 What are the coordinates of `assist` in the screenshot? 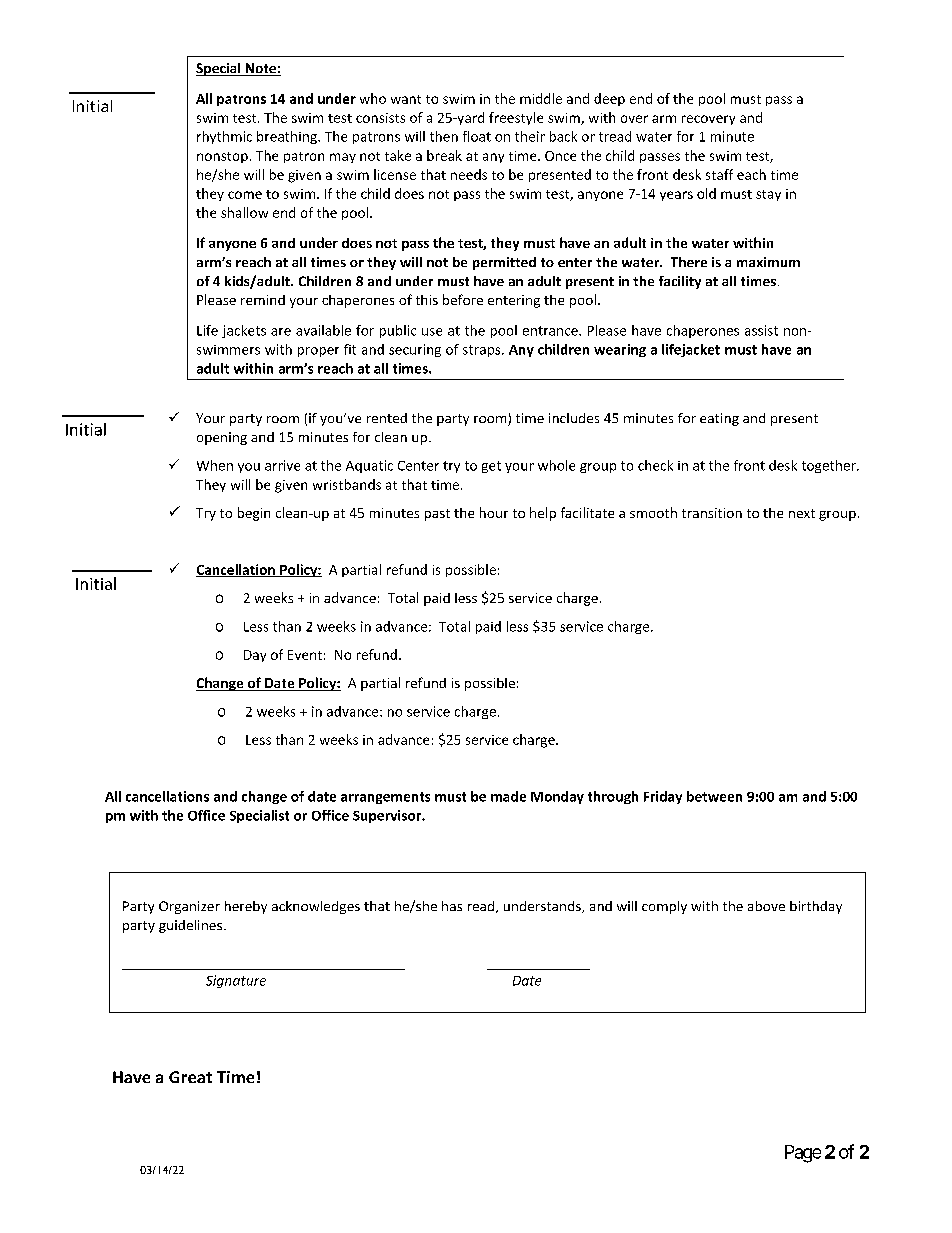 It's located at (761, 330).
